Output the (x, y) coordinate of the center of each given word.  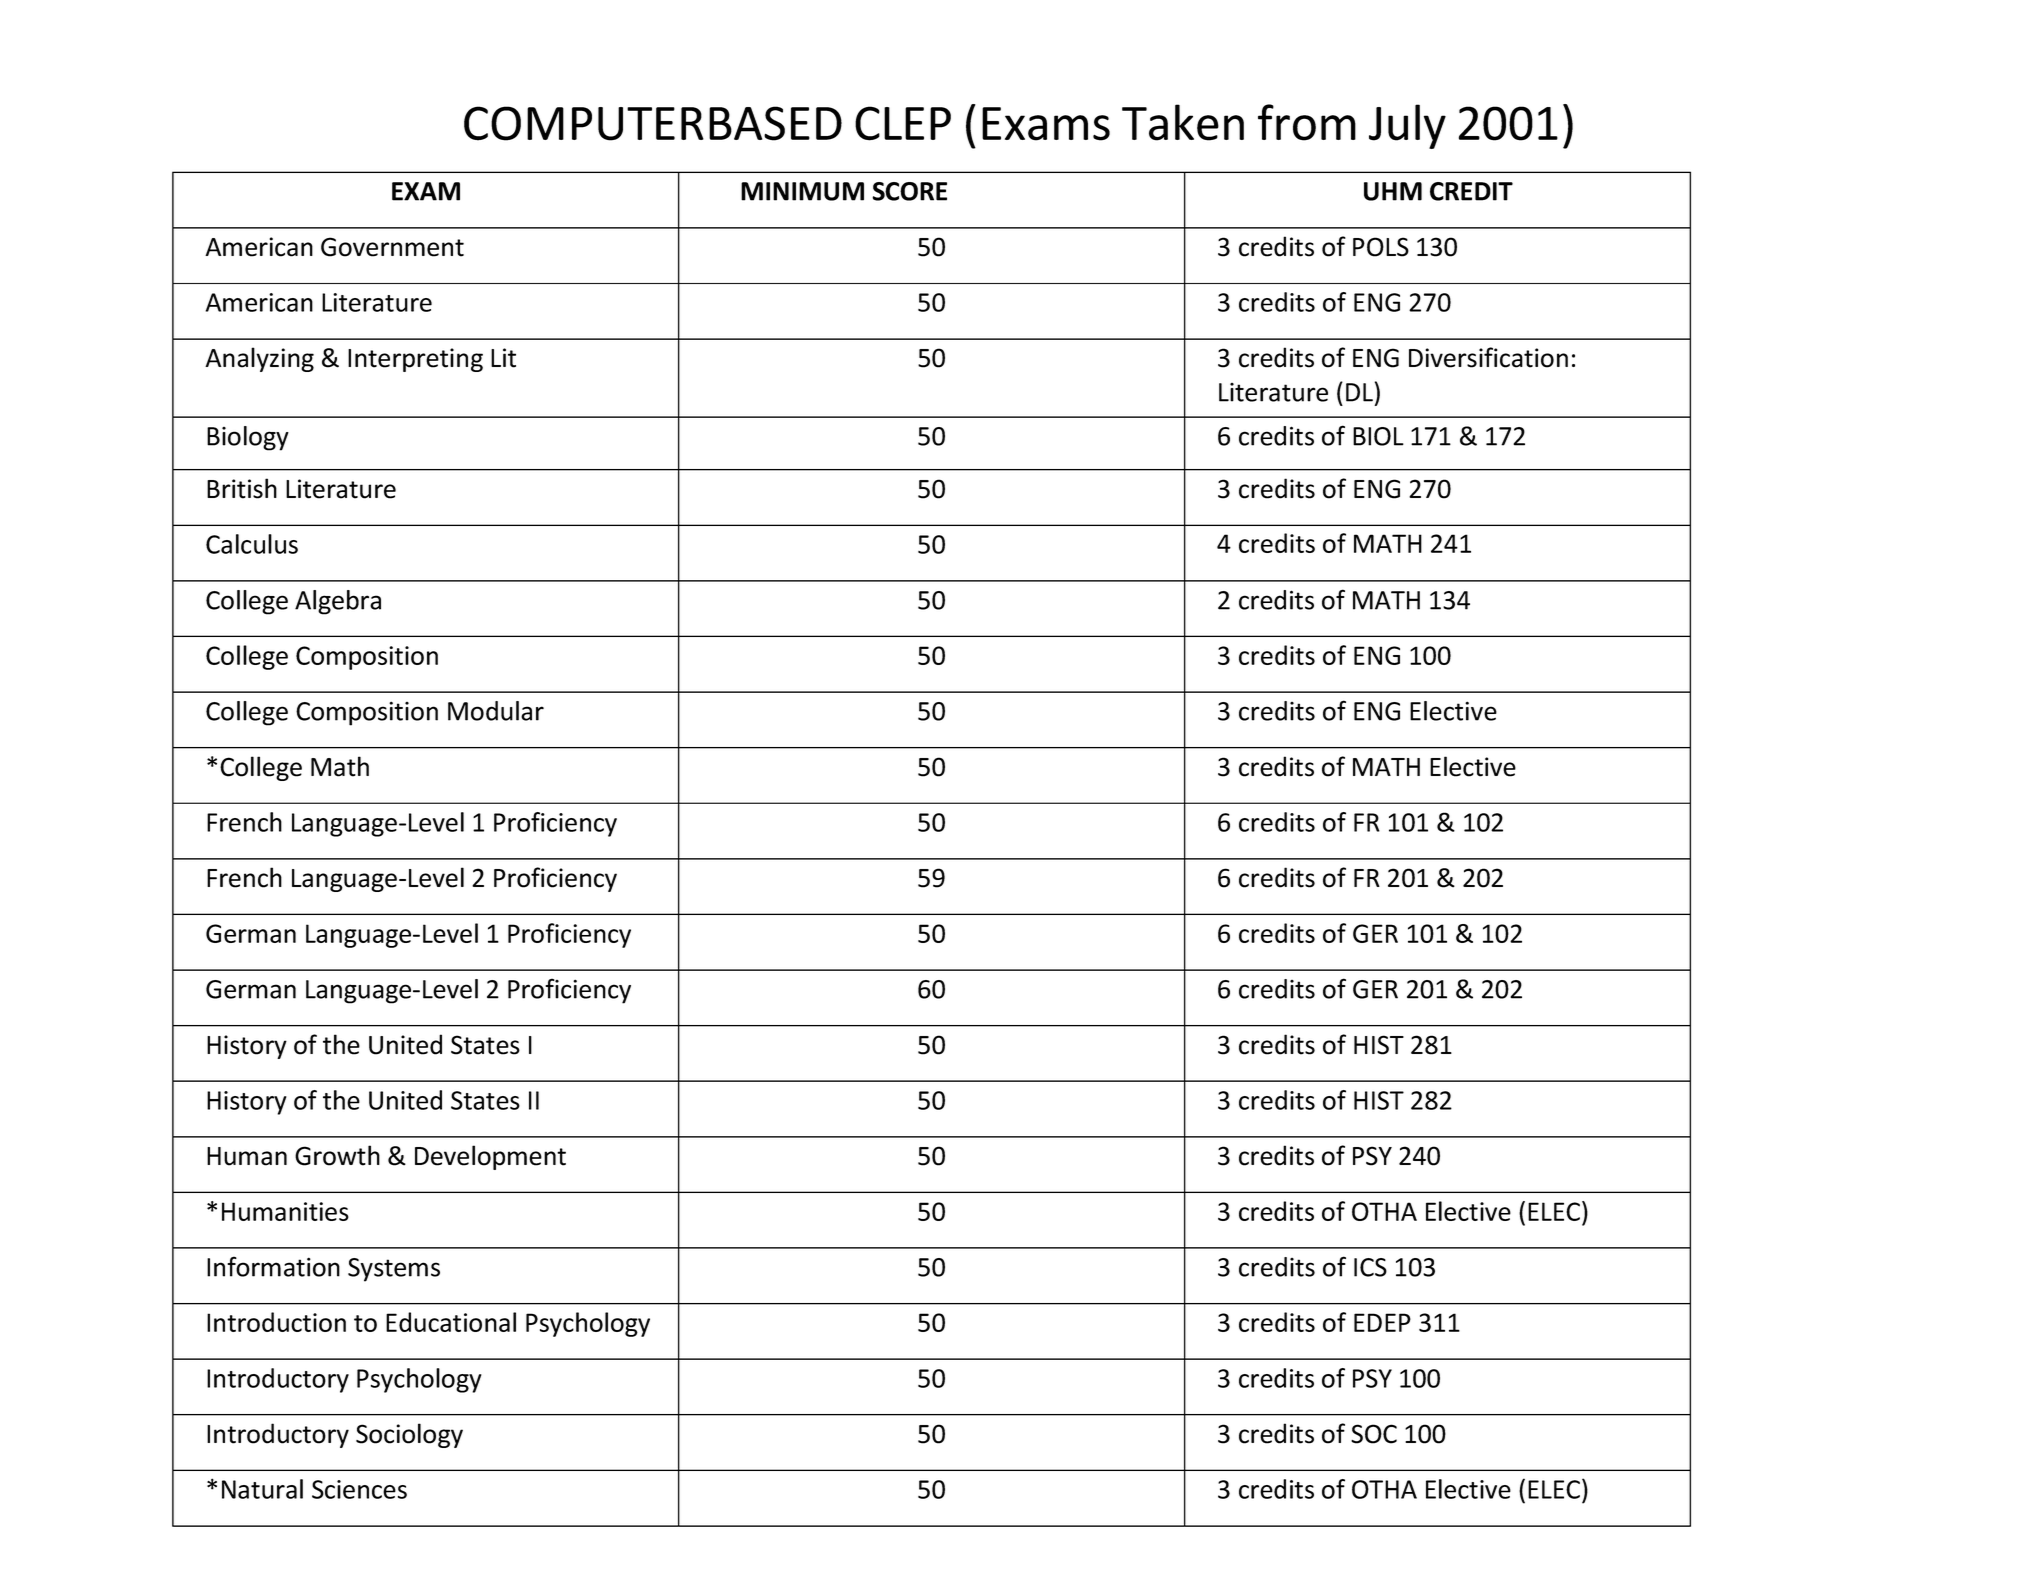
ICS (1370, 1267)
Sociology (409, 1435)
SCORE (909, 191)
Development (490, 1157)
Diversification (1488, 357)
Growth (337, 1155)
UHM (1393, 191)
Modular (496, 711)
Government (392, 247)
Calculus (252, 544)
